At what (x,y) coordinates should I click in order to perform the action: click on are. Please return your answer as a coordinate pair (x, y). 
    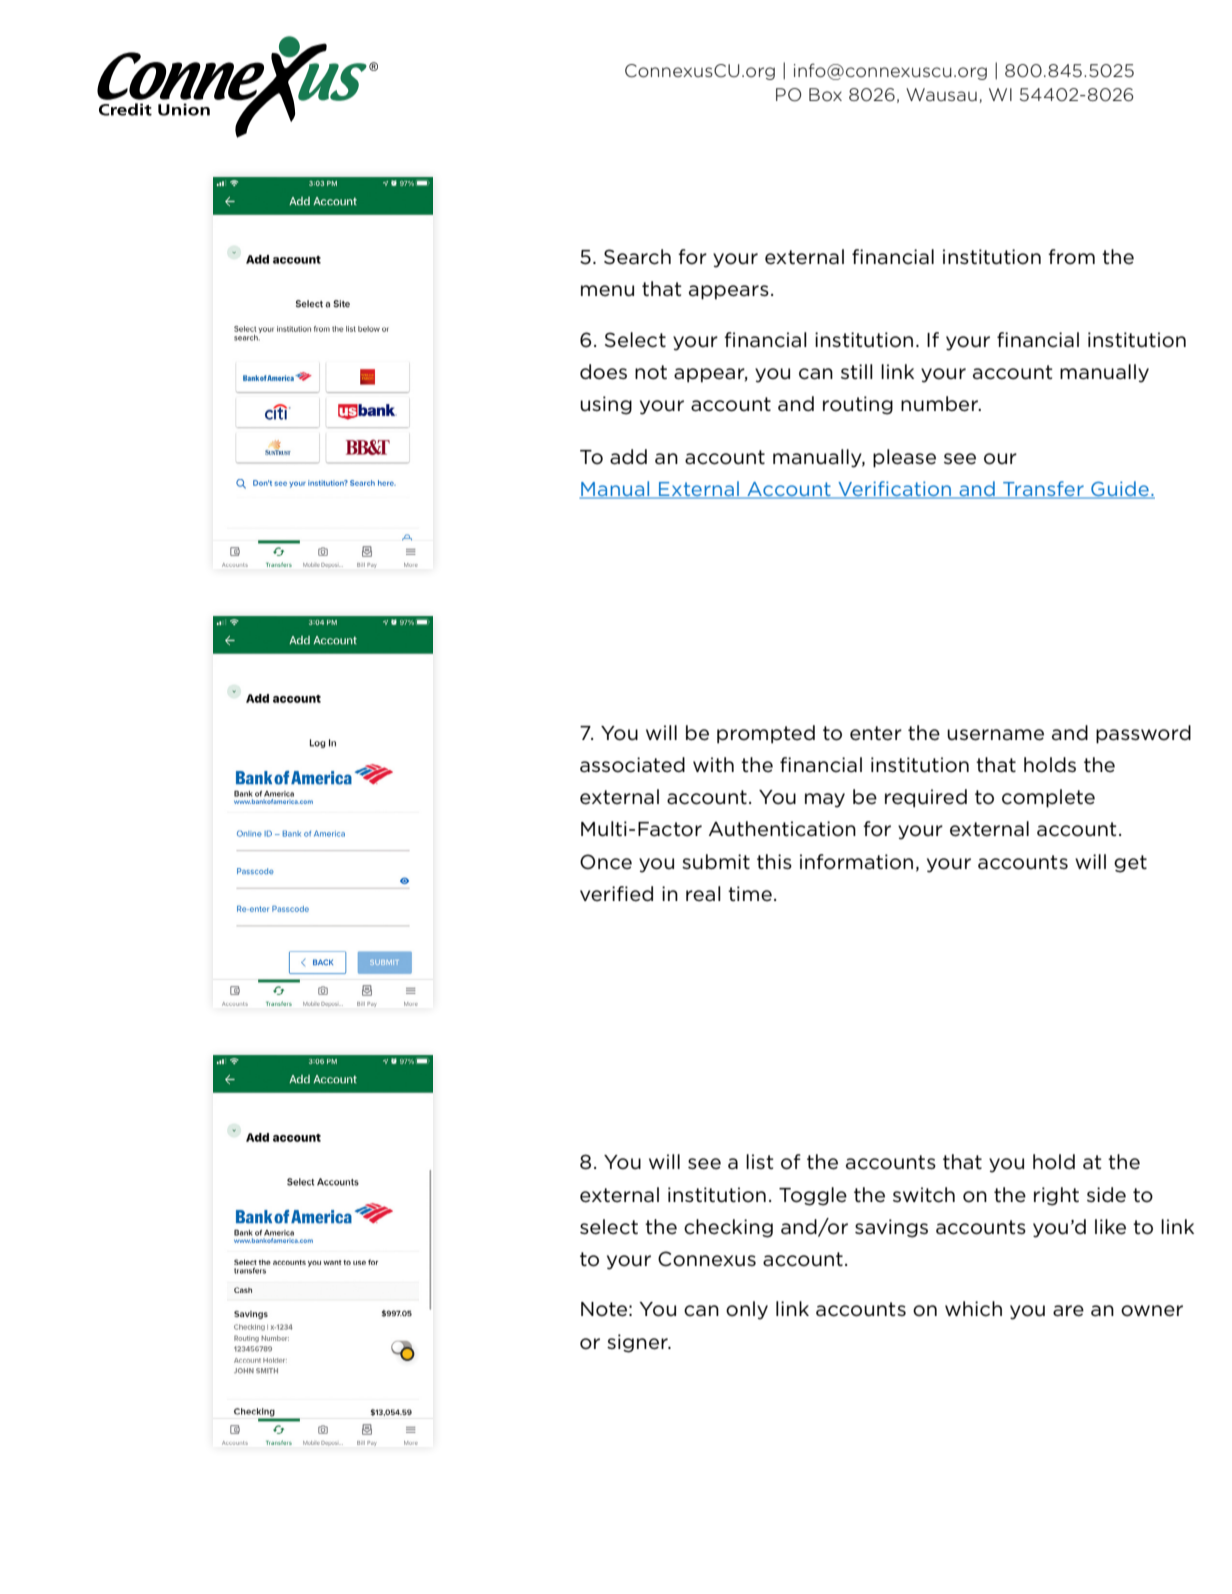
    Looking at the image, I should click on (1068, 1311).
